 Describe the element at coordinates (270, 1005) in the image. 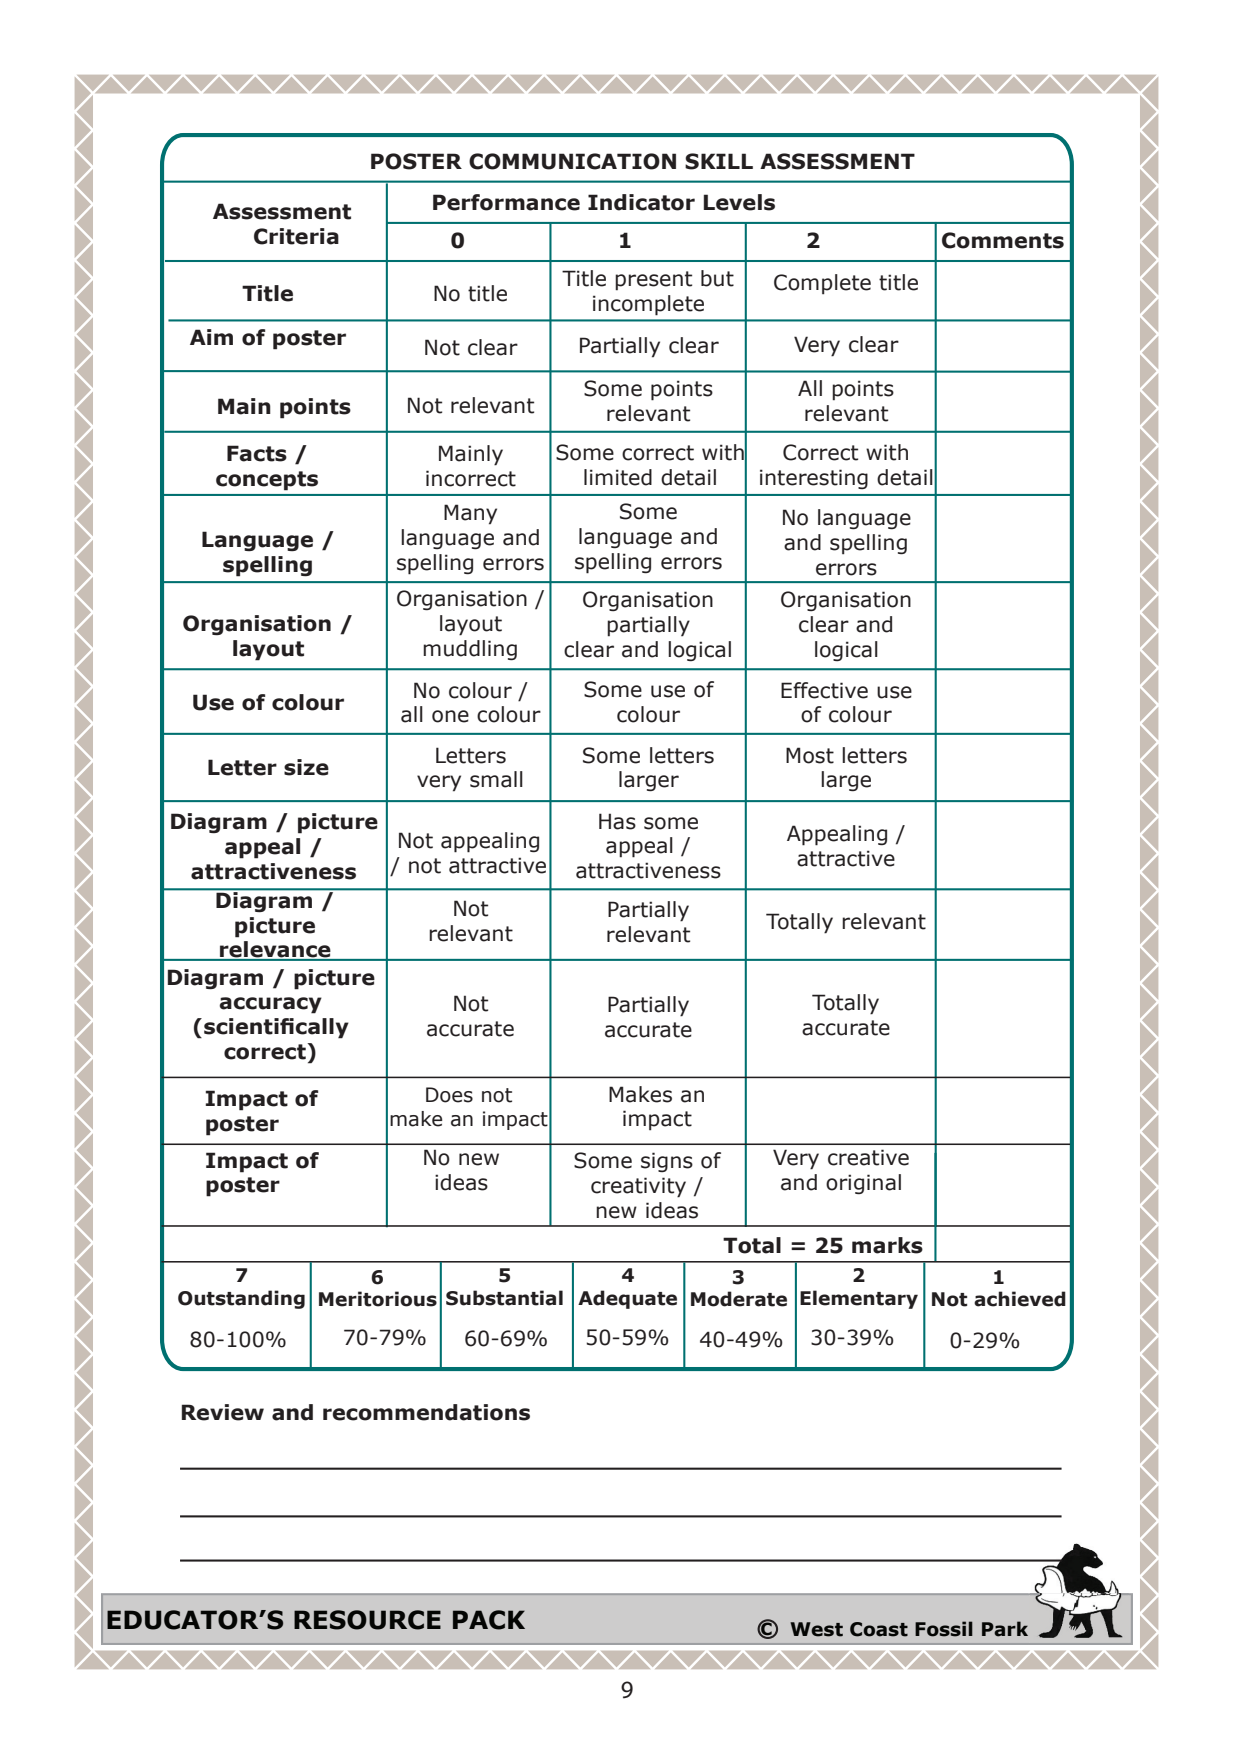

I see `accuracy` at that location.
